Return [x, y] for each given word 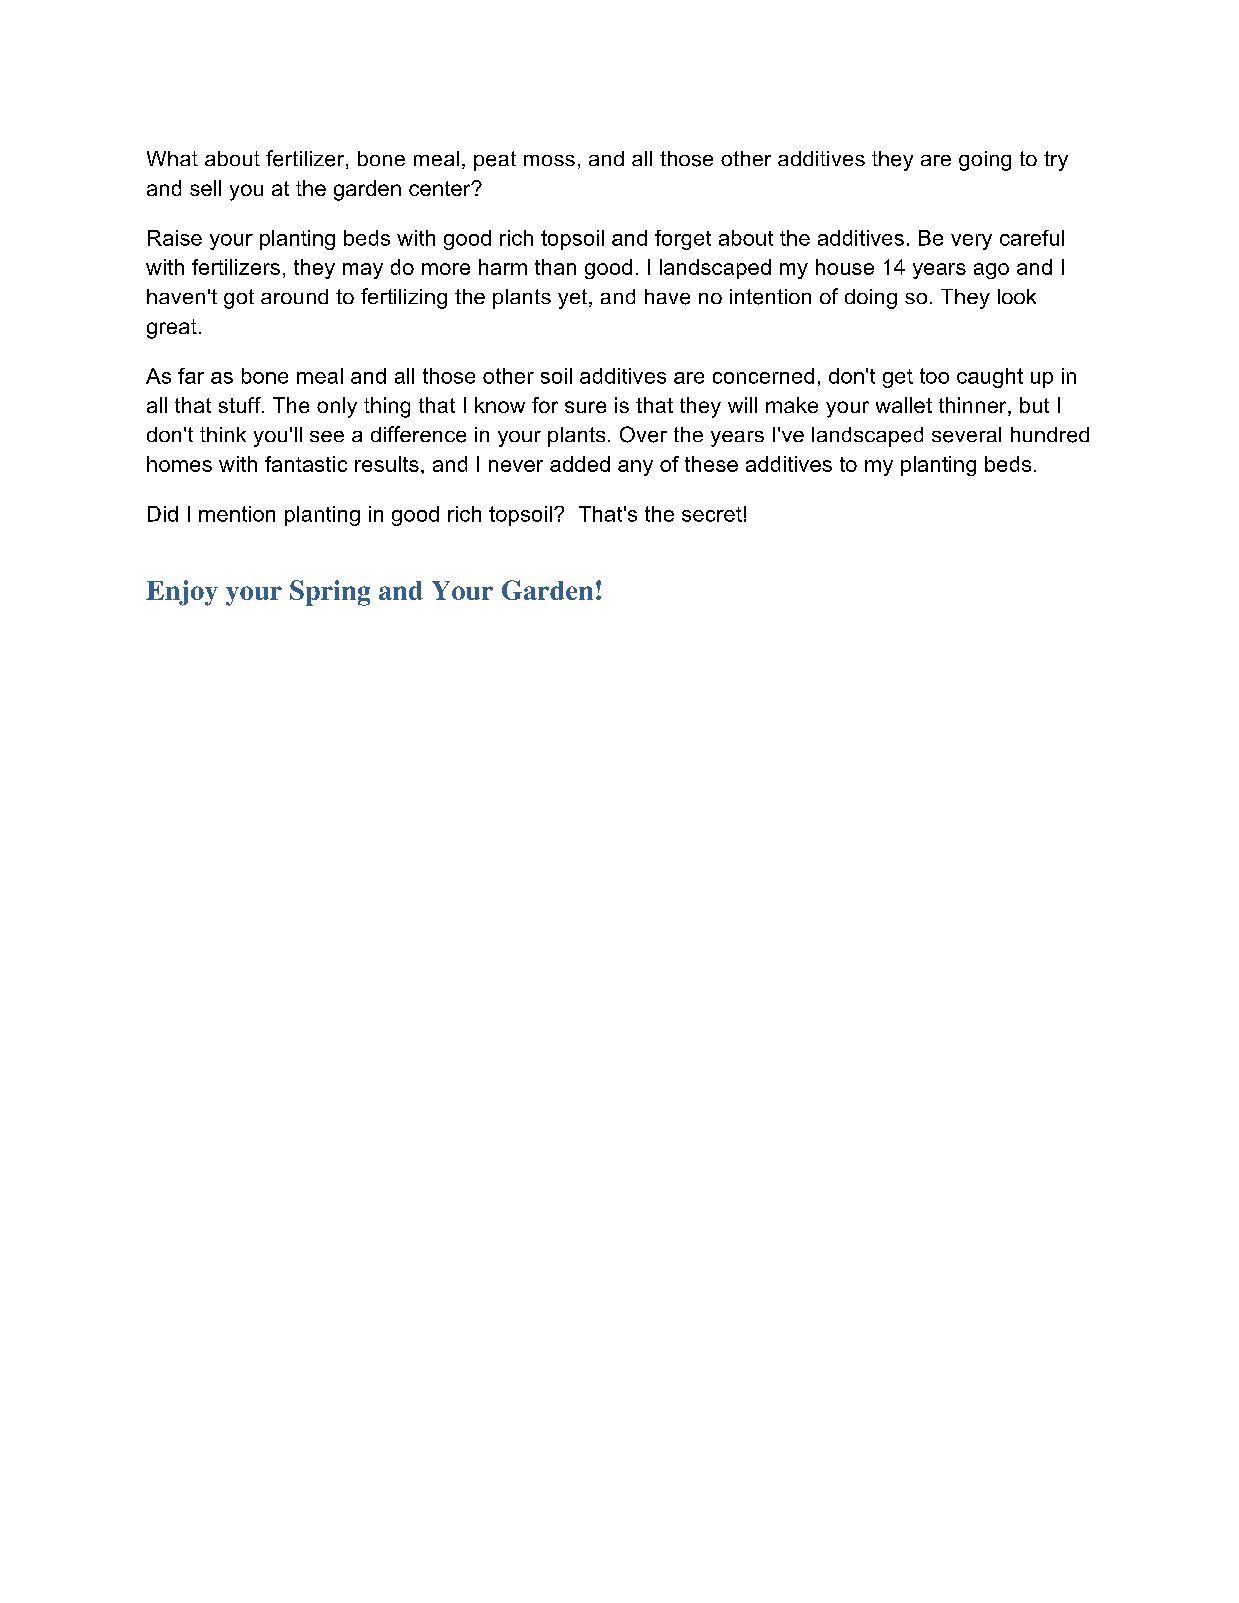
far [191, 376]
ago [991, 271]
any [635, 468]
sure [585, 407]
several [966, 435]
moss [549, 160]
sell [205, 188]
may [363, 271]
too [934, 376]
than [555, 267]
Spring [330, 593]
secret [712, 514]
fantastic [306, 464]
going [985, 161]
